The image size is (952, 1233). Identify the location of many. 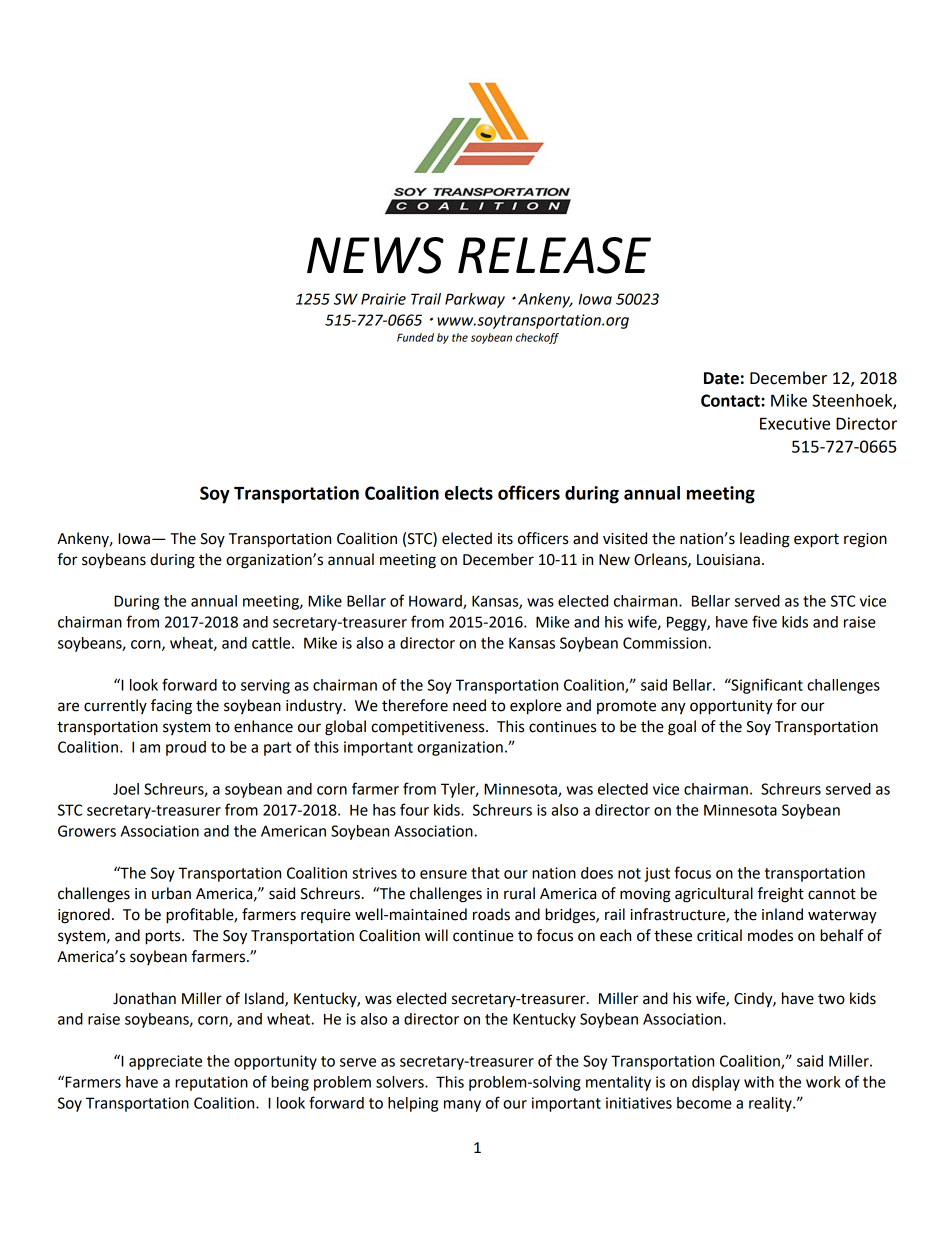
(462, 1106).
